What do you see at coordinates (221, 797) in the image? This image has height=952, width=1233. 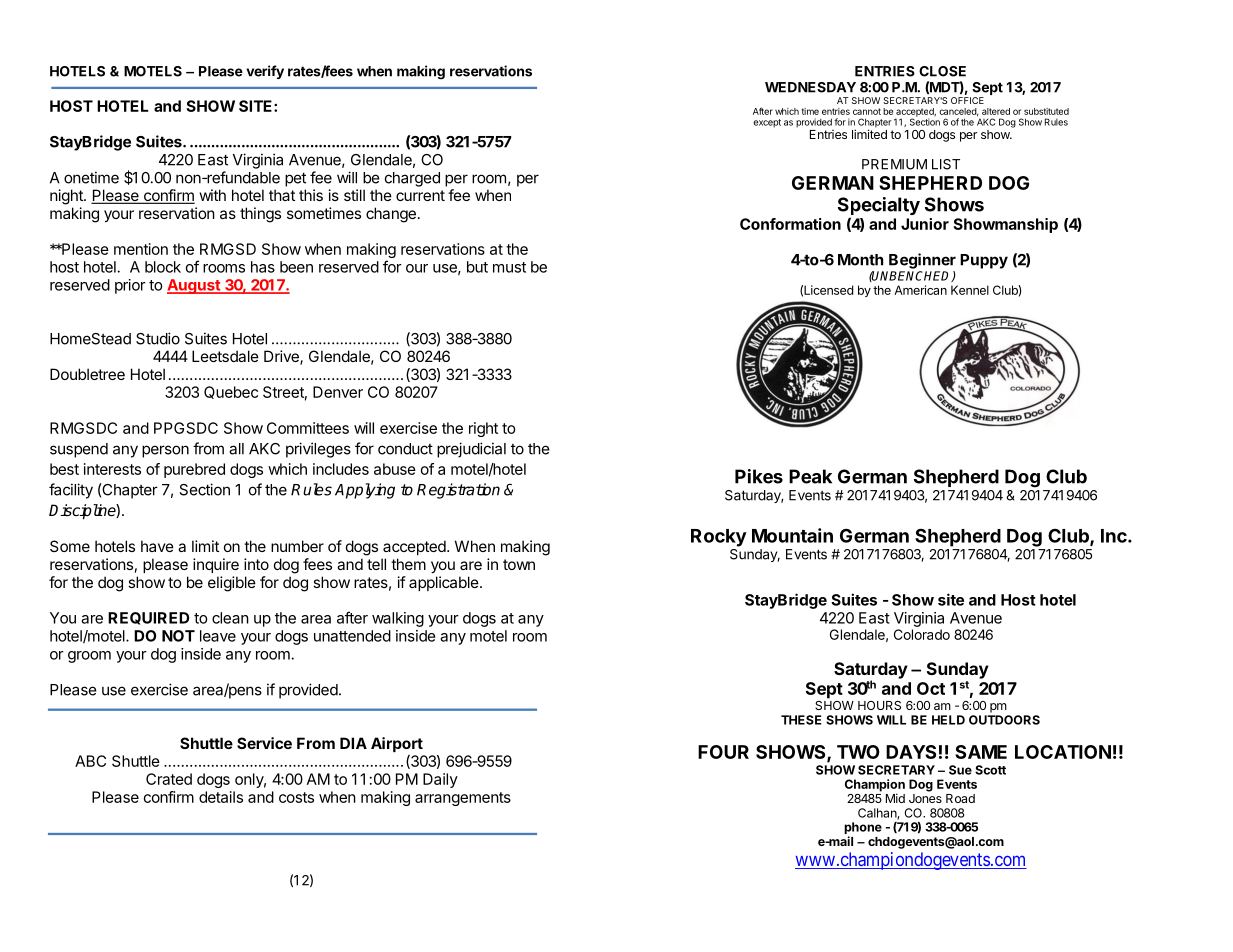 I see `details` at bounding box center [221, 797].
